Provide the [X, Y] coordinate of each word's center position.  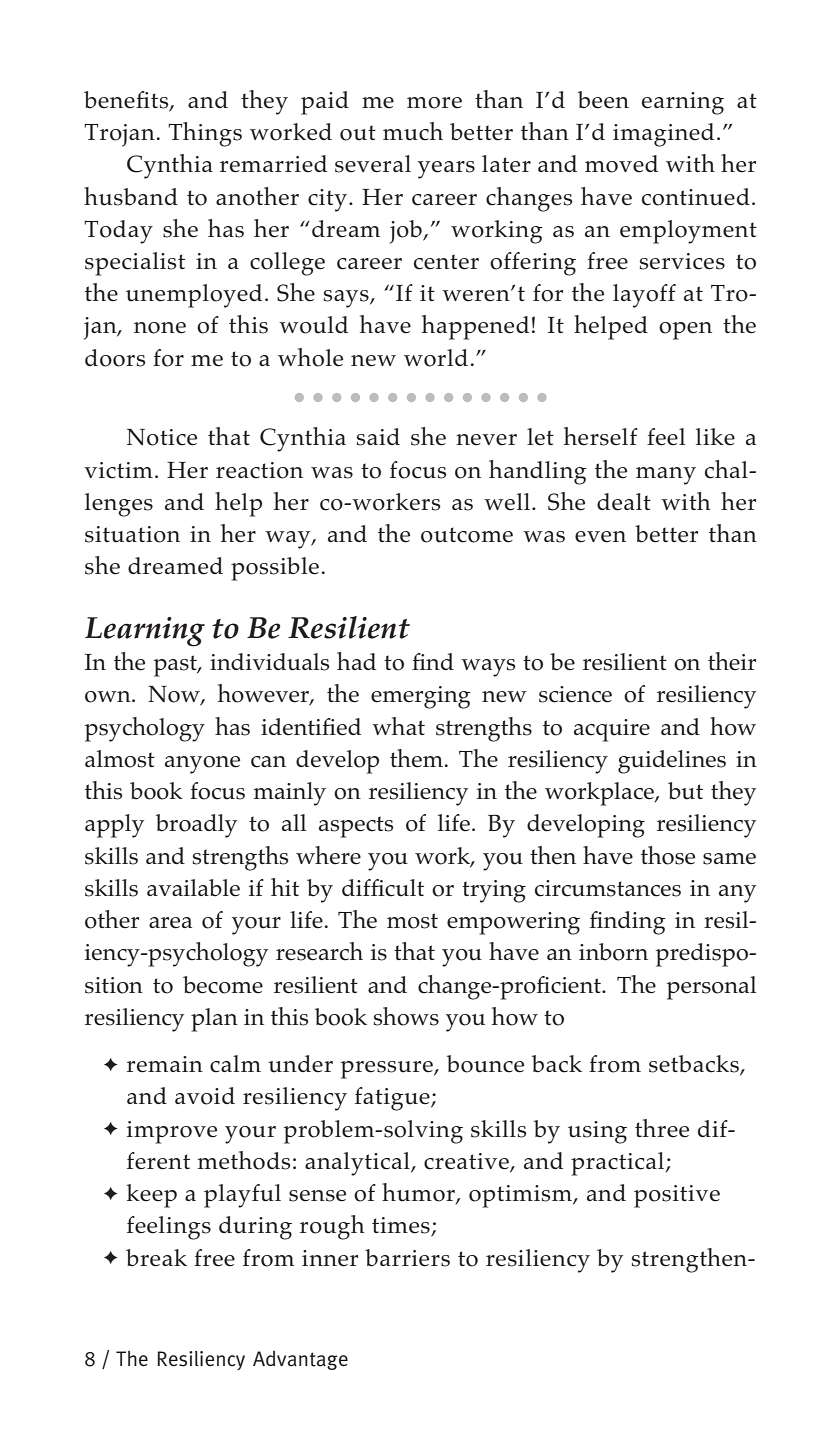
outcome [467, 535]
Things [205, 134]
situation [132, 534]
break [156, 1258]
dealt [624, 502]
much [413, 131]
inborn [613, 952]
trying [494, 891]
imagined [663, 135]
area [170, 923]
